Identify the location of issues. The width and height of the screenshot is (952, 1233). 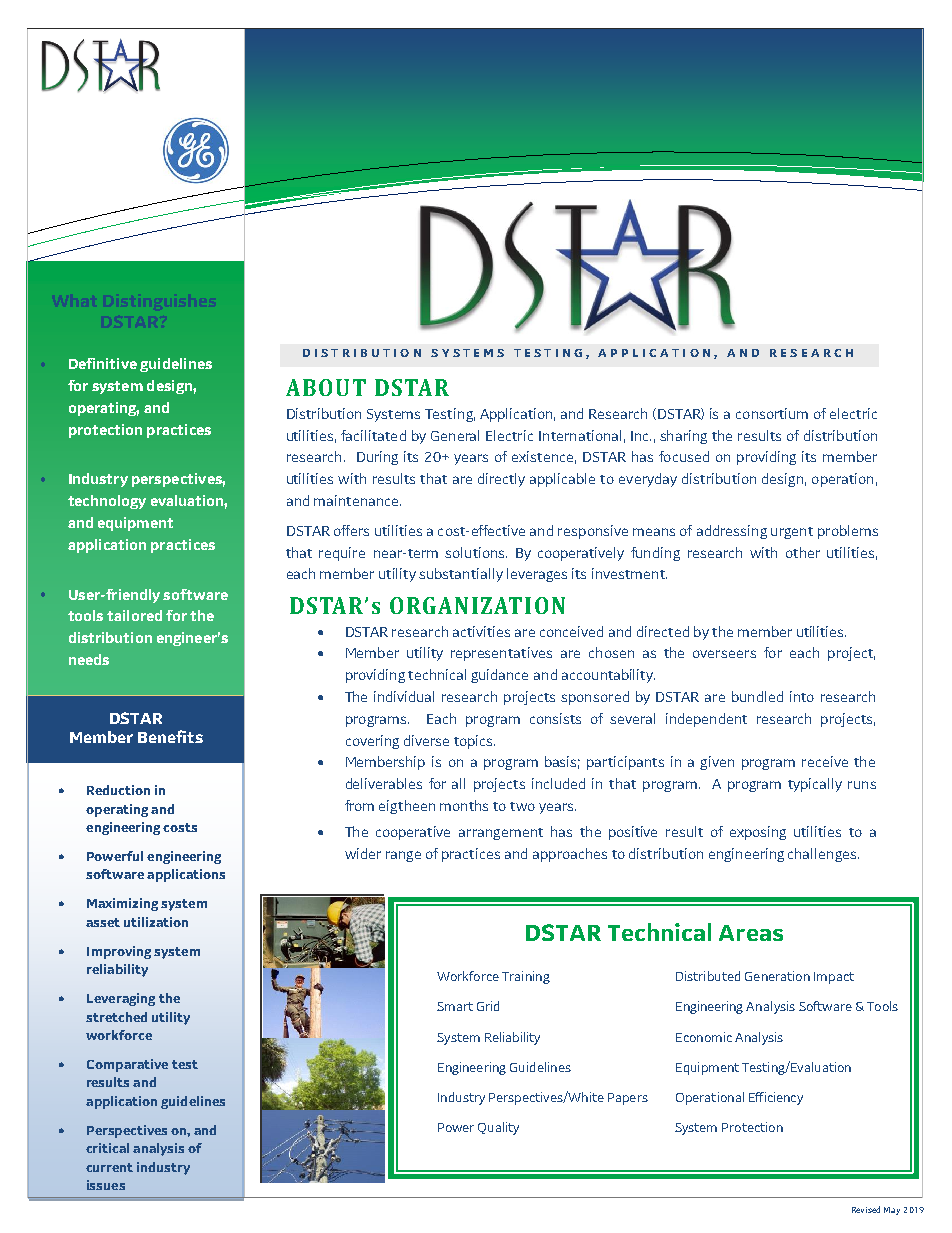
(106, 1185).
